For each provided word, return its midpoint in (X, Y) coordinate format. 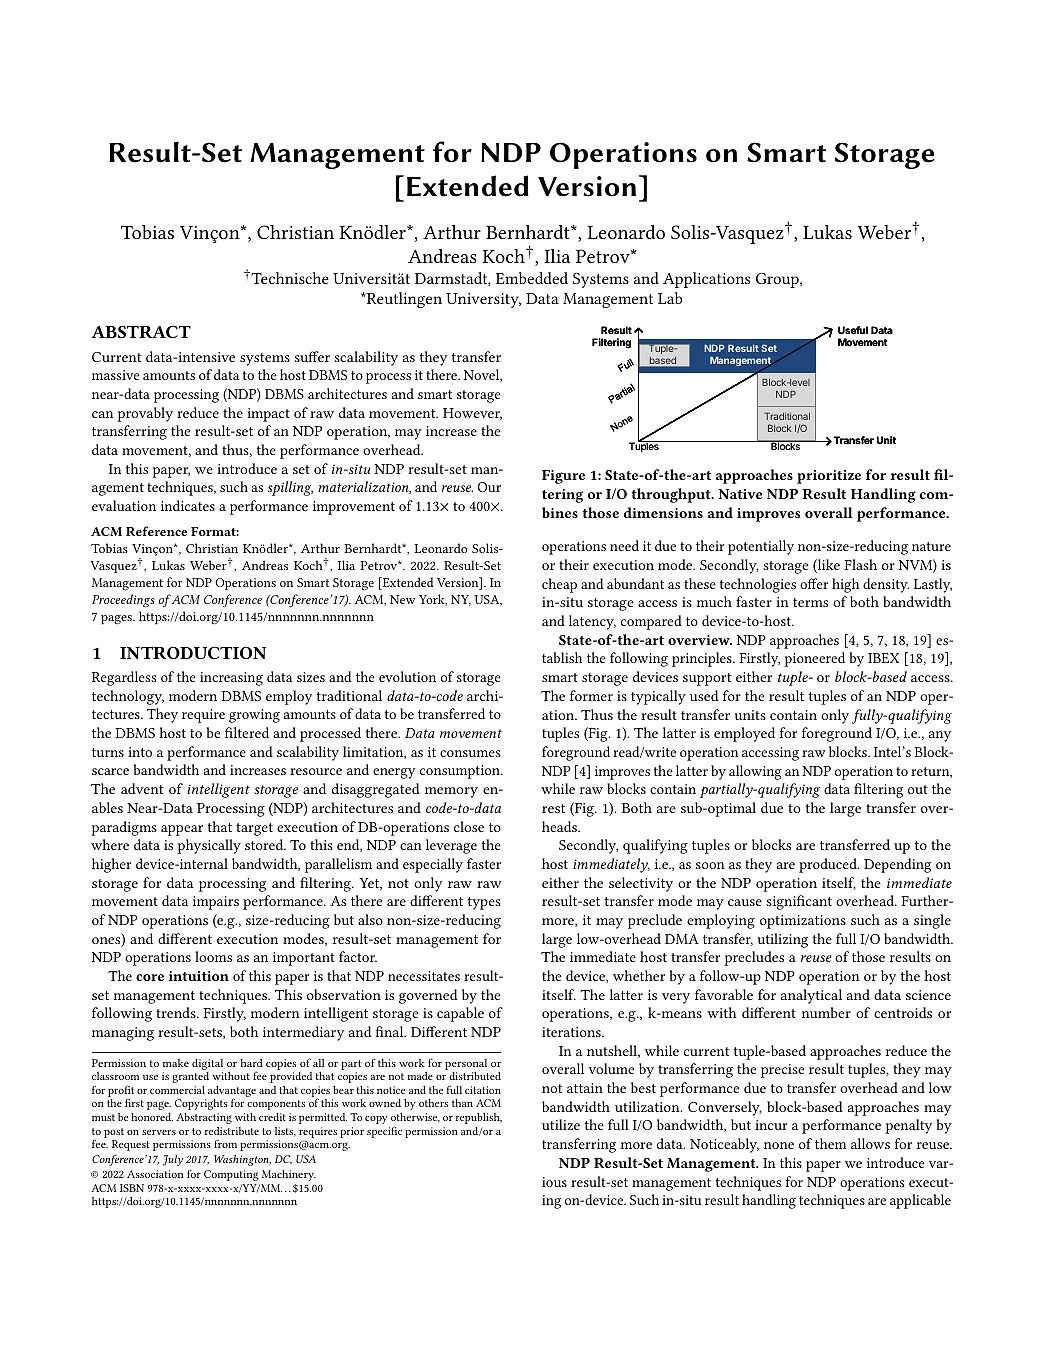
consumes (470, 753)
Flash (860, 564)
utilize (561, 1124)
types (484, 903)
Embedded (532, 278)
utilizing (782, 940)
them (831, 1143)
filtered (247, 732)
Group (778, 280)
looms (213, 956)
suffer (312, 356)
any (940, 736)
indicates (188, 505)
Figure (563, 477)
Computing (231, 1175)
